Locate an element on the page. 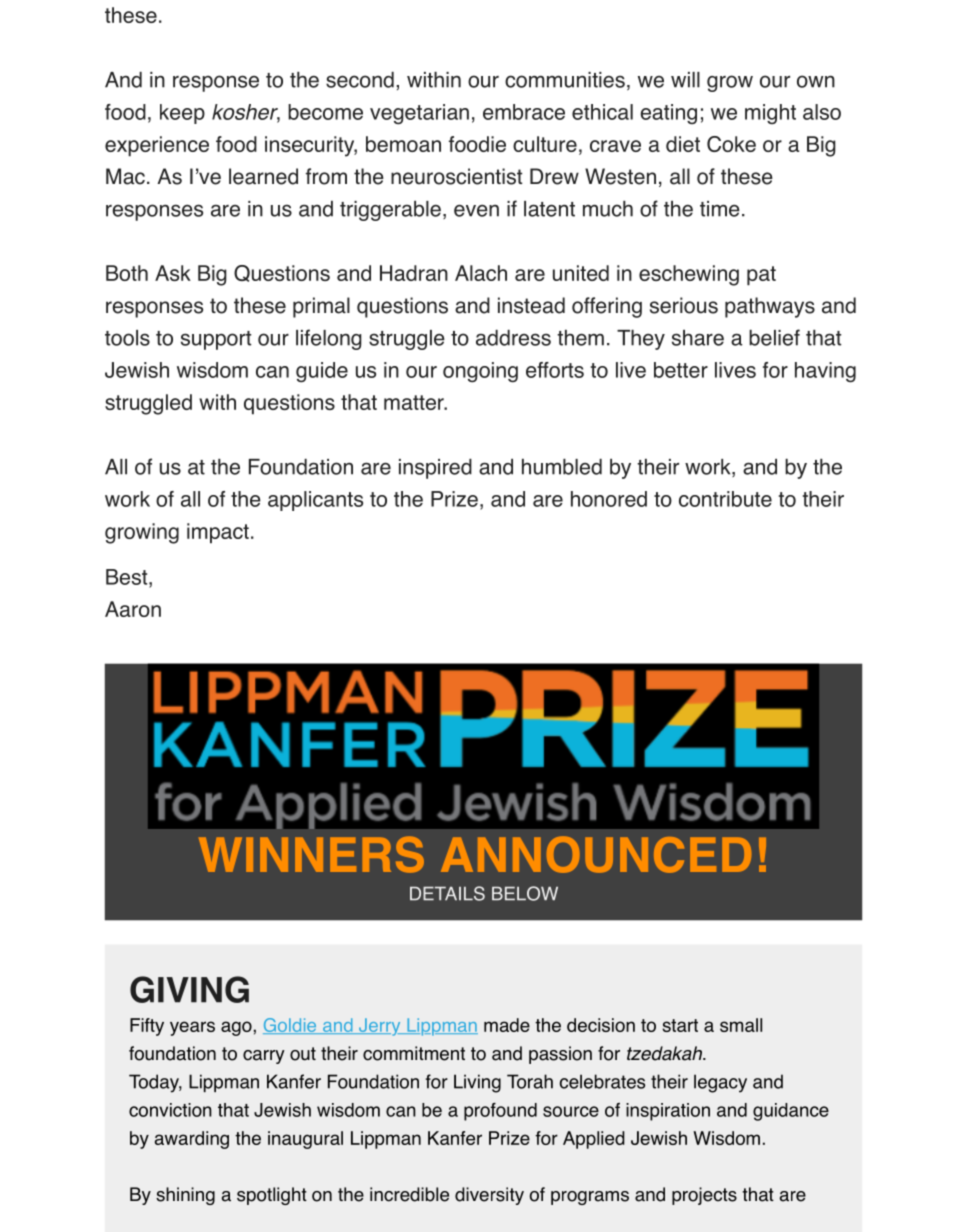 Image resolution: width=967 pixels, height=1232 pixels. projects is located at coordinates (704, 1196).
